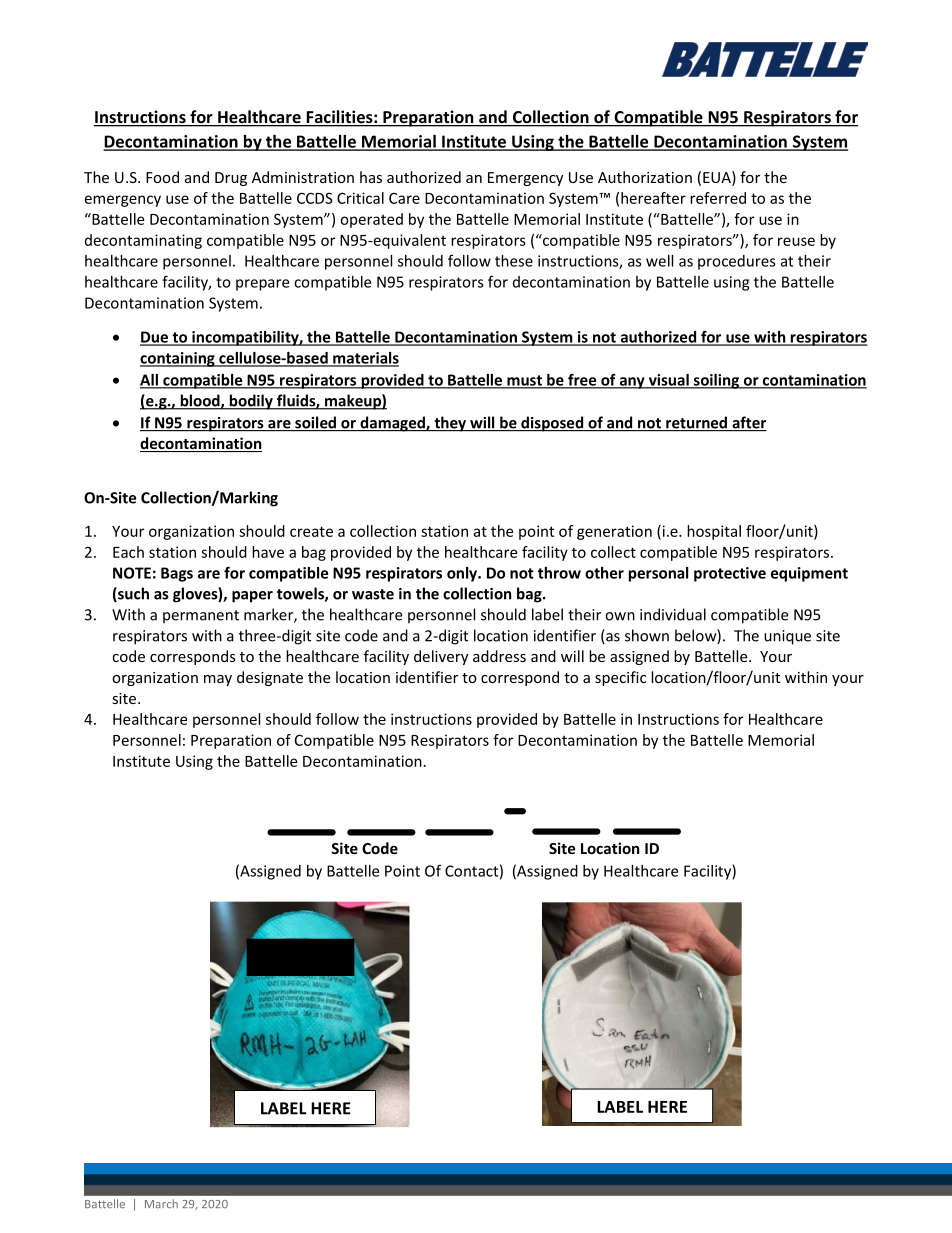  I want to click on referred, so click(718, 198).
